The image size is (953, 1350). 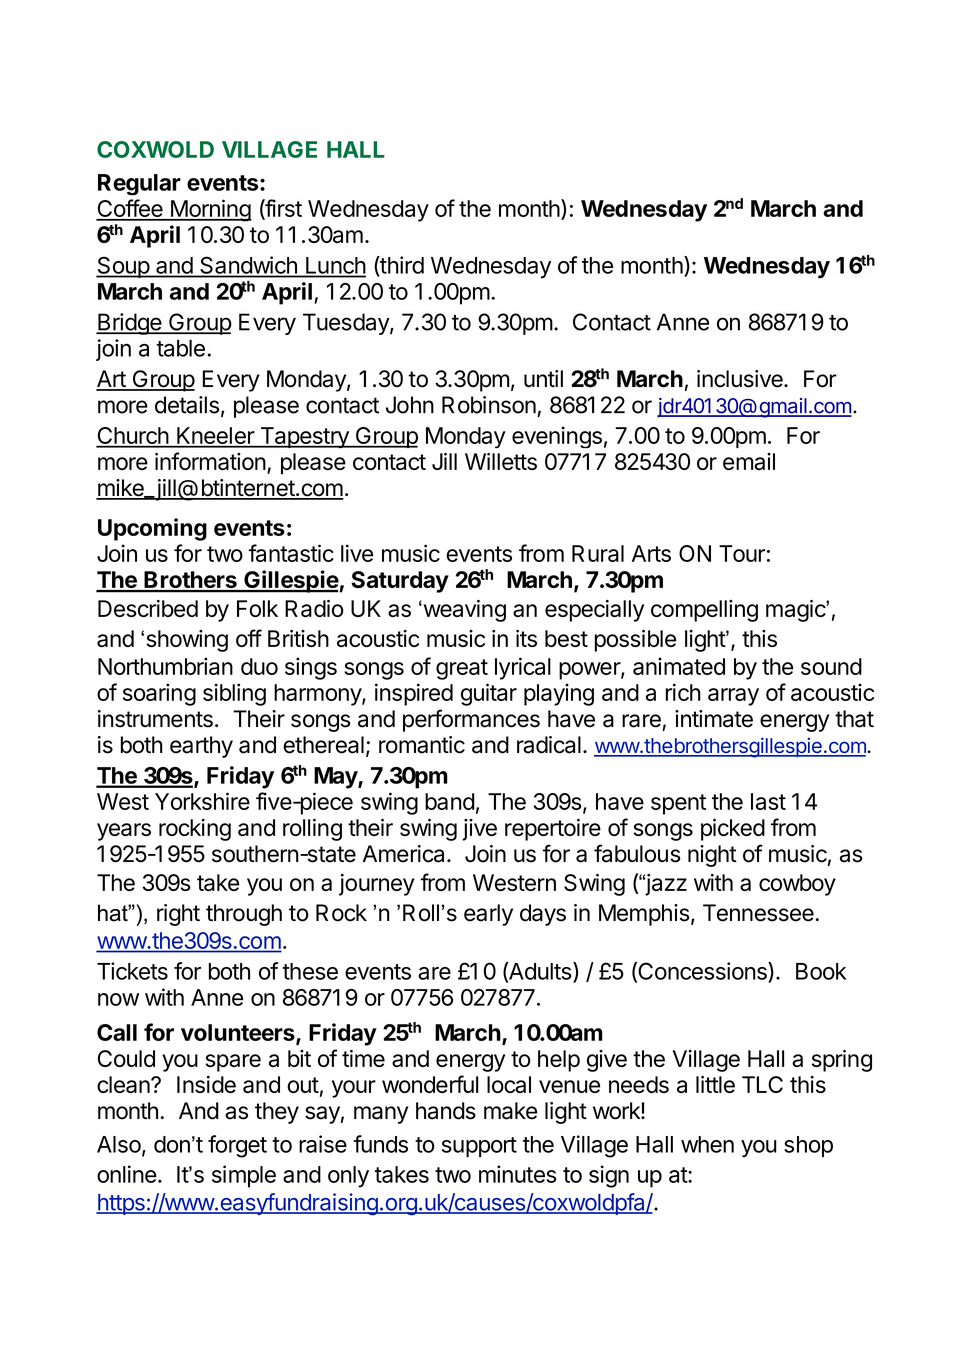 What do you see at coordinates (543, 378) in the document?
I see `until` at bounding box center [543, 378].
